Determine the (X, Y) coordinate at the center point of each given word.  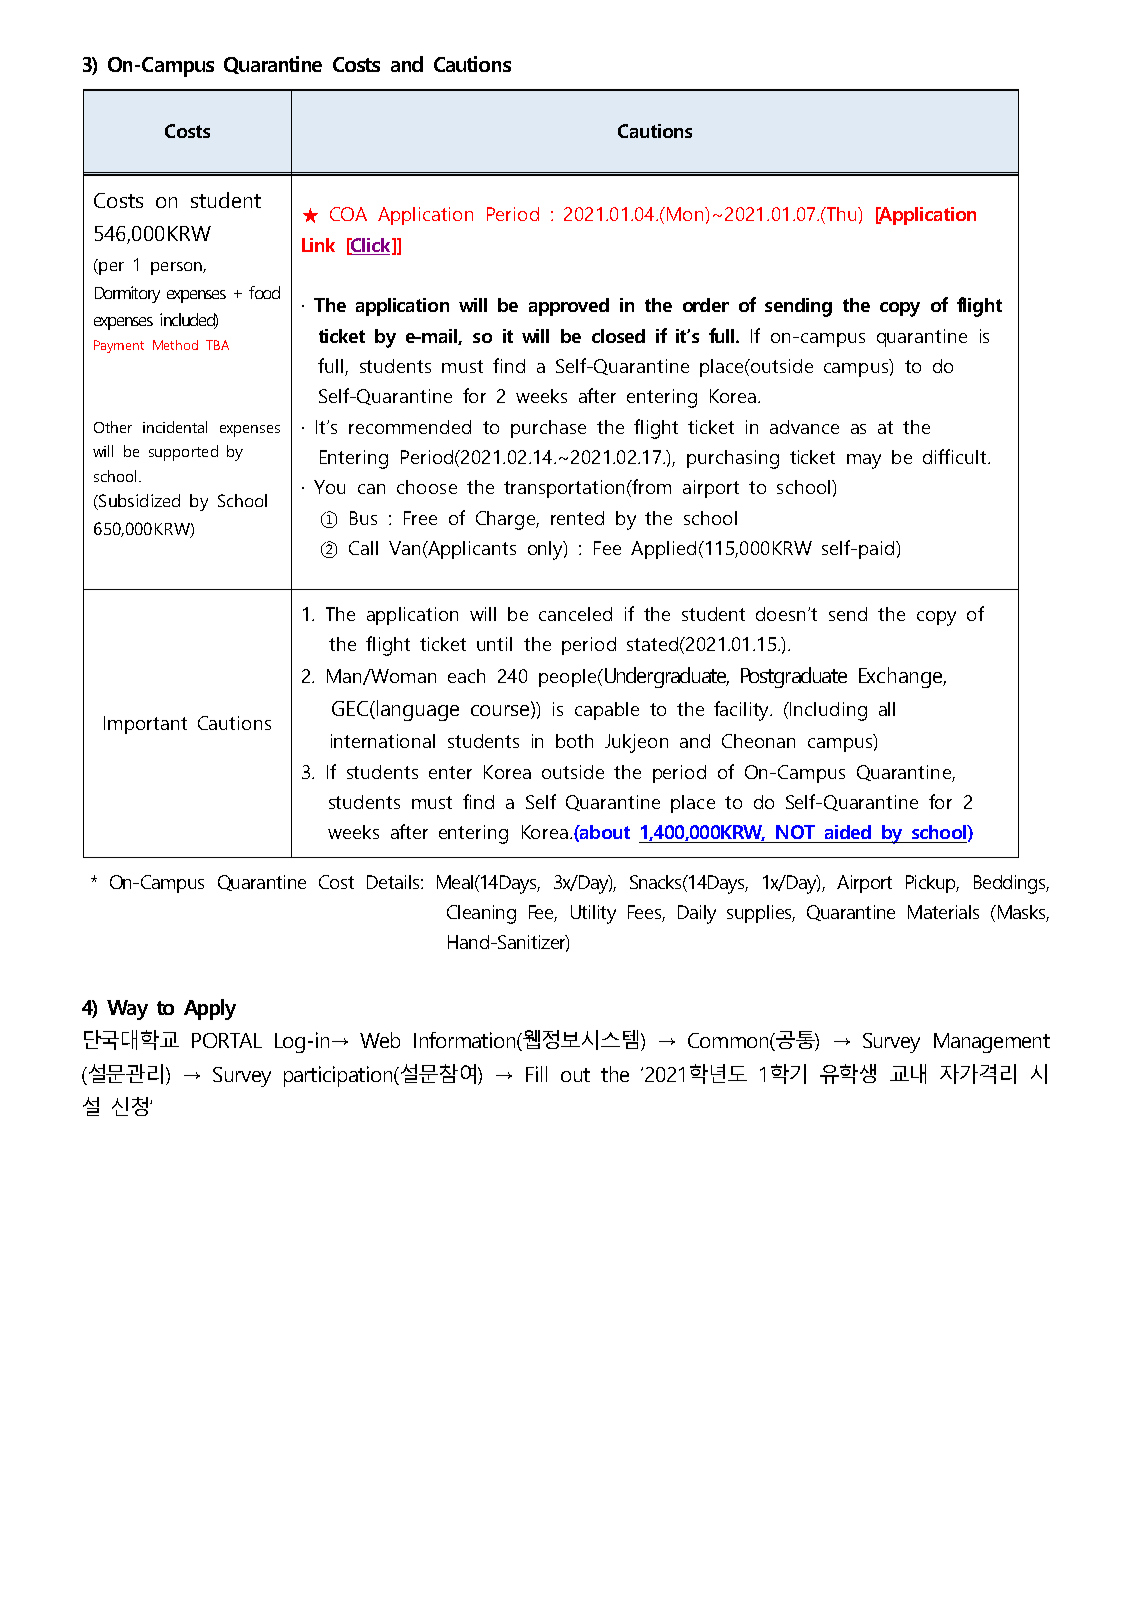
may (864, 461)
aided (848, 832)
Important (145, 725)
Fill (536, 1074)
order (706, 305)
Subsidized (138, 502)
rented (577, 518)
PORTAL (227, 1040)
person (177, 268)
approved (569, 307)
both (574, 741)
